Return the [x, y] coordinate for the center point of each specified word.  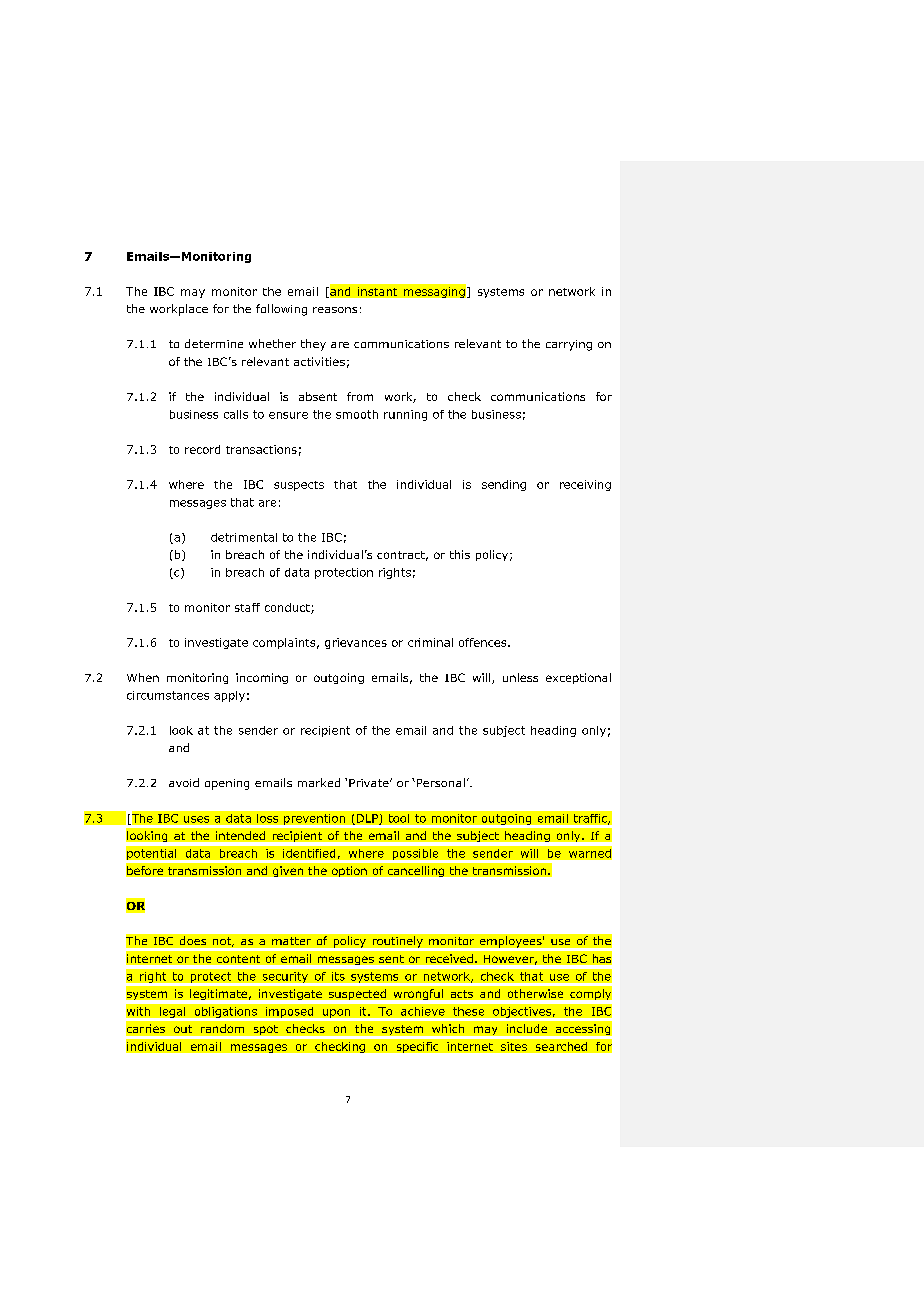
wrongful [418, 994]
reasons [335, 310]
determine [214, 343]
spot [266, 1030]
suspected [357, 994]
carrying [569, 345]
